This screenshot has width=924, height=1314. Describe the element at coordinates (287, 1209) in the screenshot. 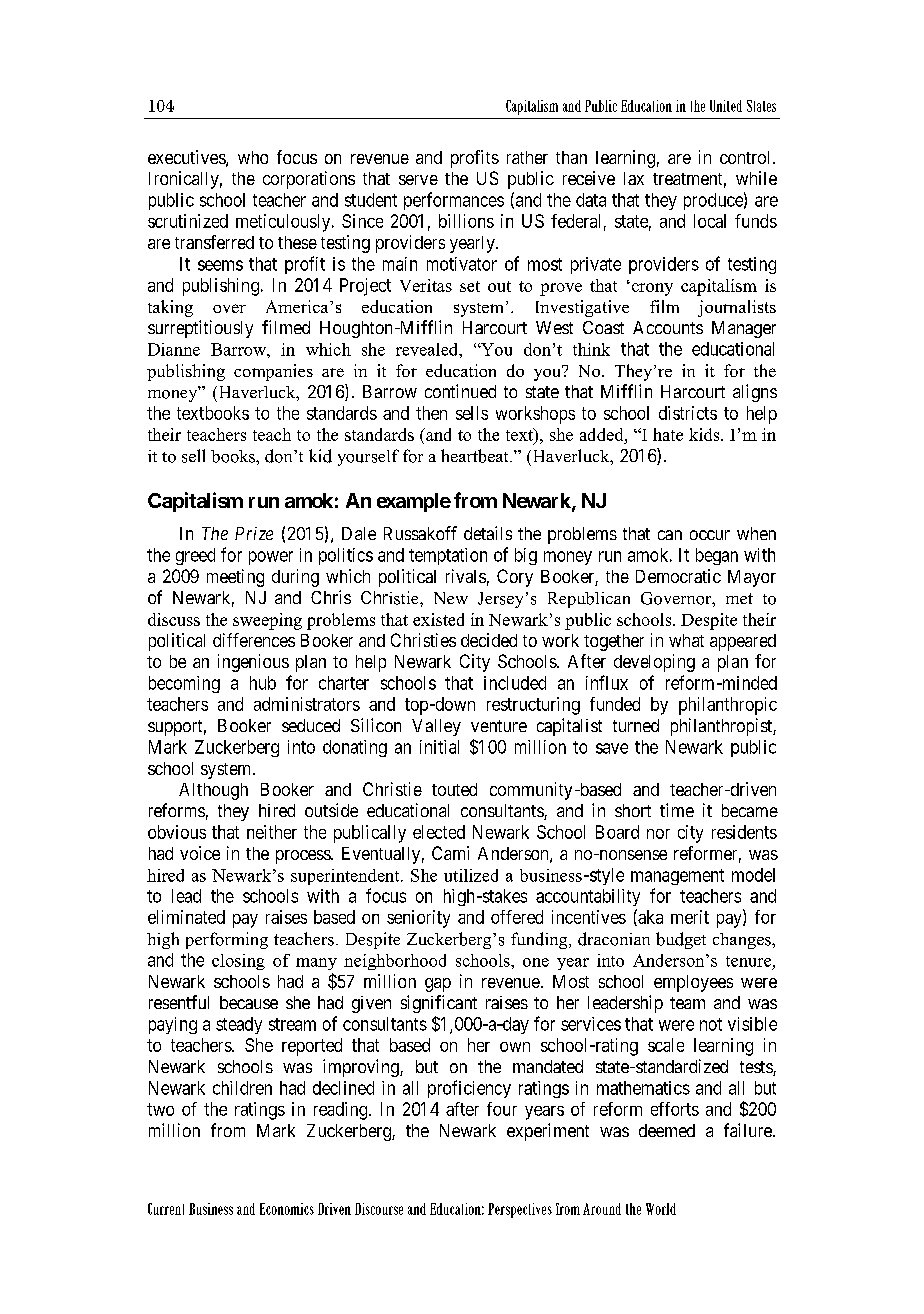

I see `Economics` at that location.
